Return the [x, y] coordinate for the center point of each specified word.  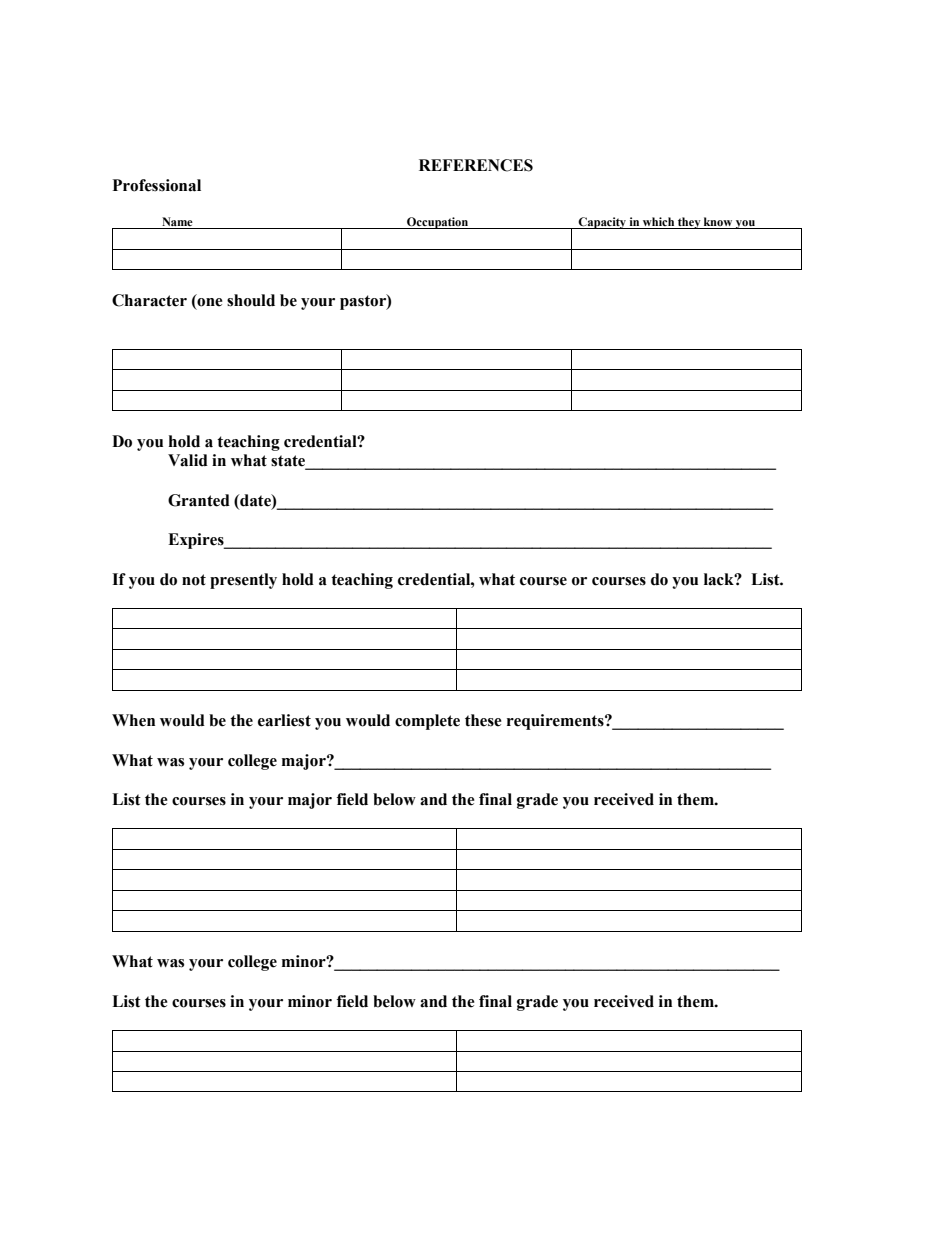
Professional [157, 185]
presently [243, 581]
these [483, 720]
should [251, 300]
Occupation [438, 223]
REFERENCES [476, 165]
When [133, 720]
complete [427, 722]
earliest [284, 720]
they [689, 223]
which [658, 221]
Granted [199, 500]
